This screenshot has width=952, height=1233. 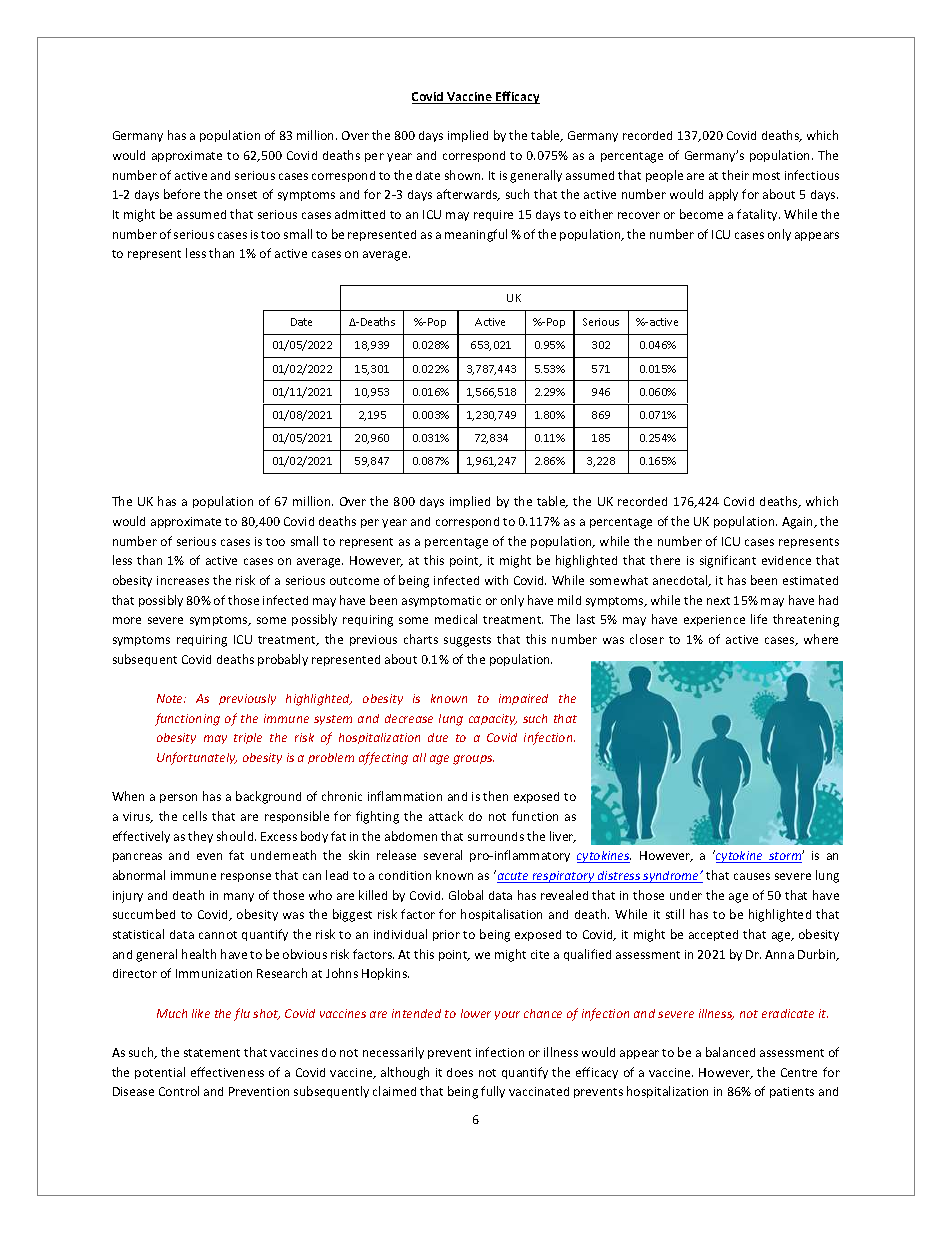 What do you see at coordinates (460, 1072) in the screenshot?
I see `does` at bounding box center [460, 1072].
